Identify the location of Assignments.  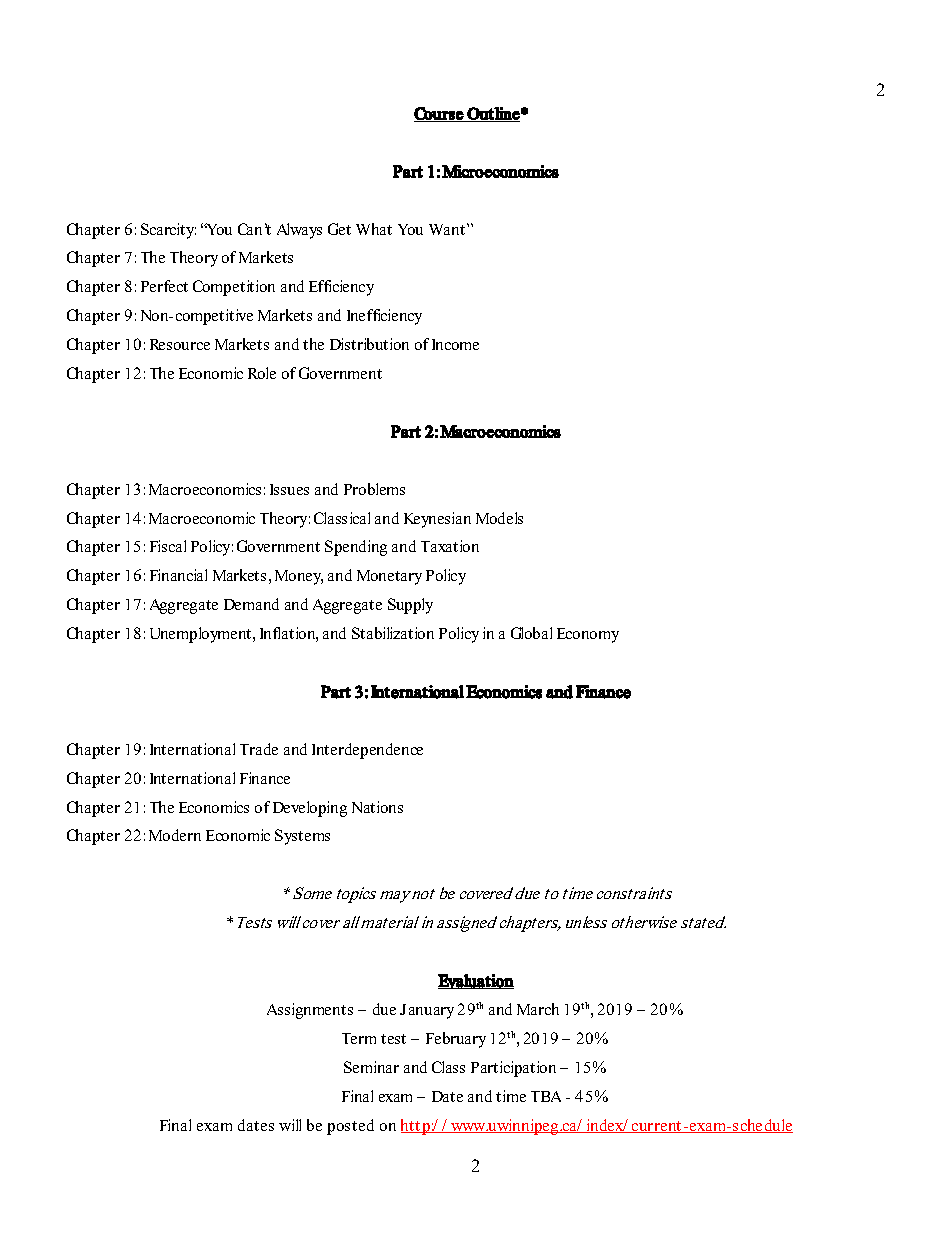
(310, 1011).
